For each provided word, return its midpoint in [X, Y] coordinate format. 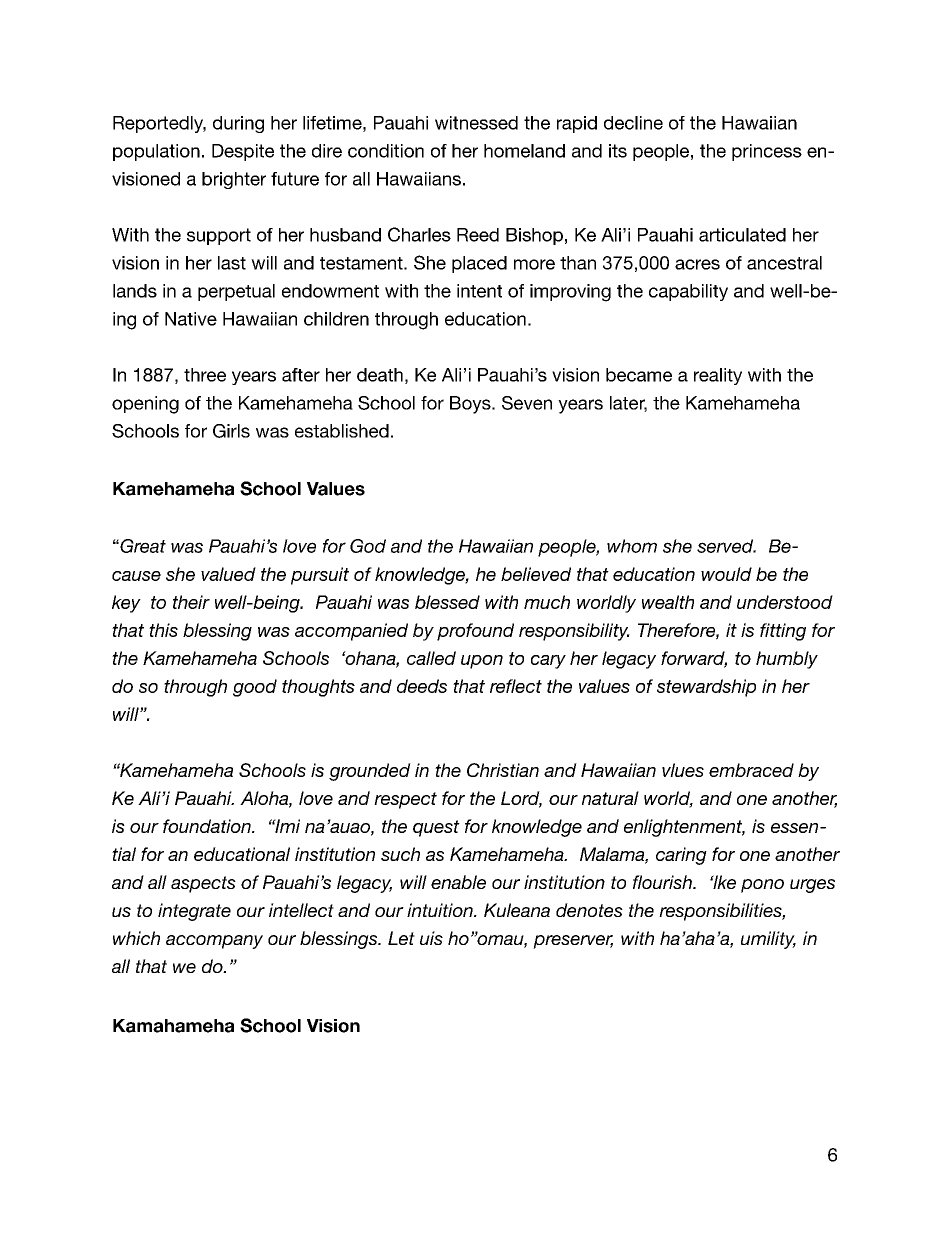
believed [536, 574]
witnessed [476, 123]
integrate [194, 912]
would [726, 574]
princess [767, 152]
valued [228, 574]
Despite [243, 152]
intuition [441, 910]
